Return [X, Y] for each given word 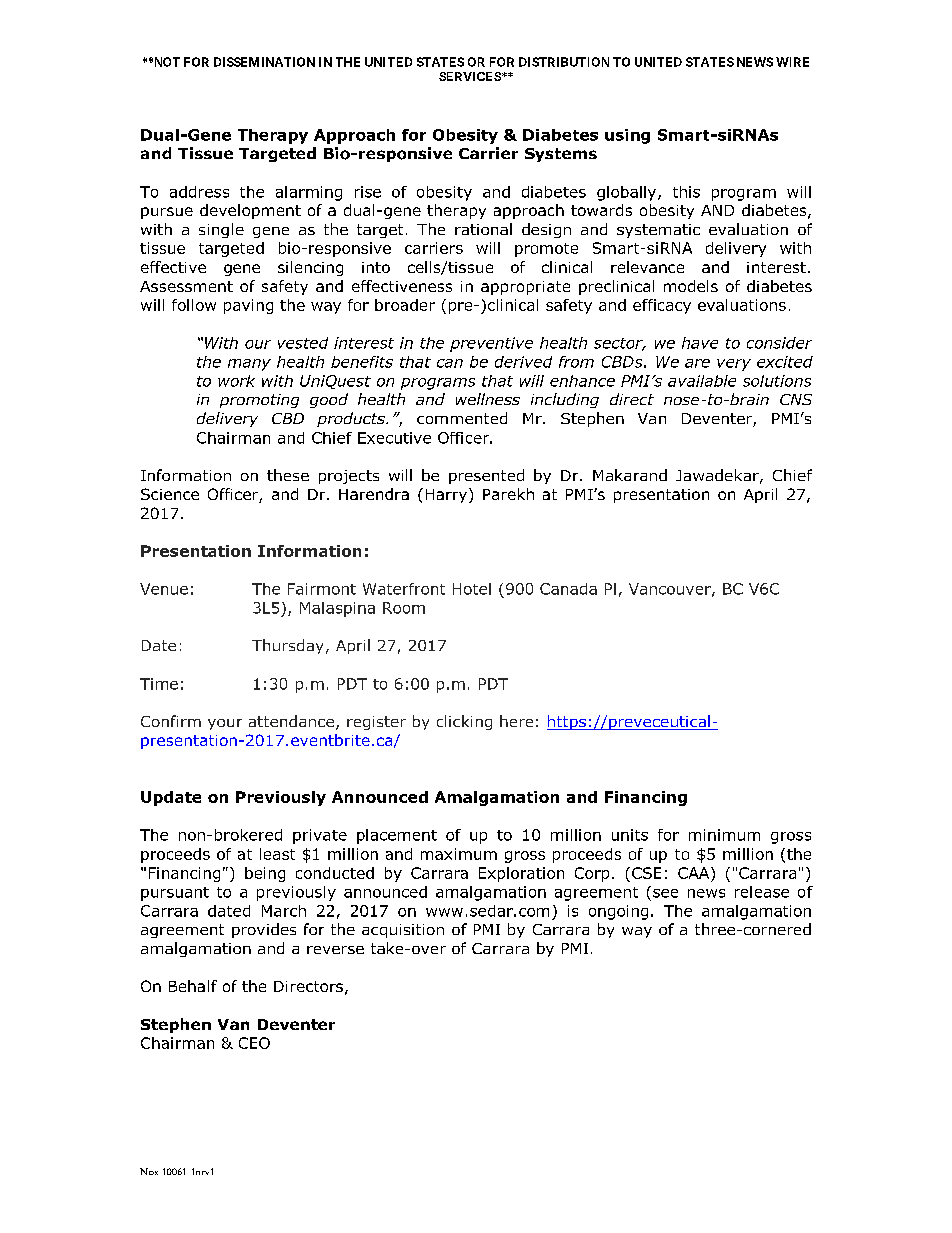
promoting [259, 401]
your [225, 724]
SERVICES [471, 76]
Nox [149, 1171]
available [702, 381]
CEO [254, 1043]
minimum [724, 835]
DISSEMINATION [264, 62]
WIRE [792, 62]
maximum [459, 854]
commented [462, 418]
